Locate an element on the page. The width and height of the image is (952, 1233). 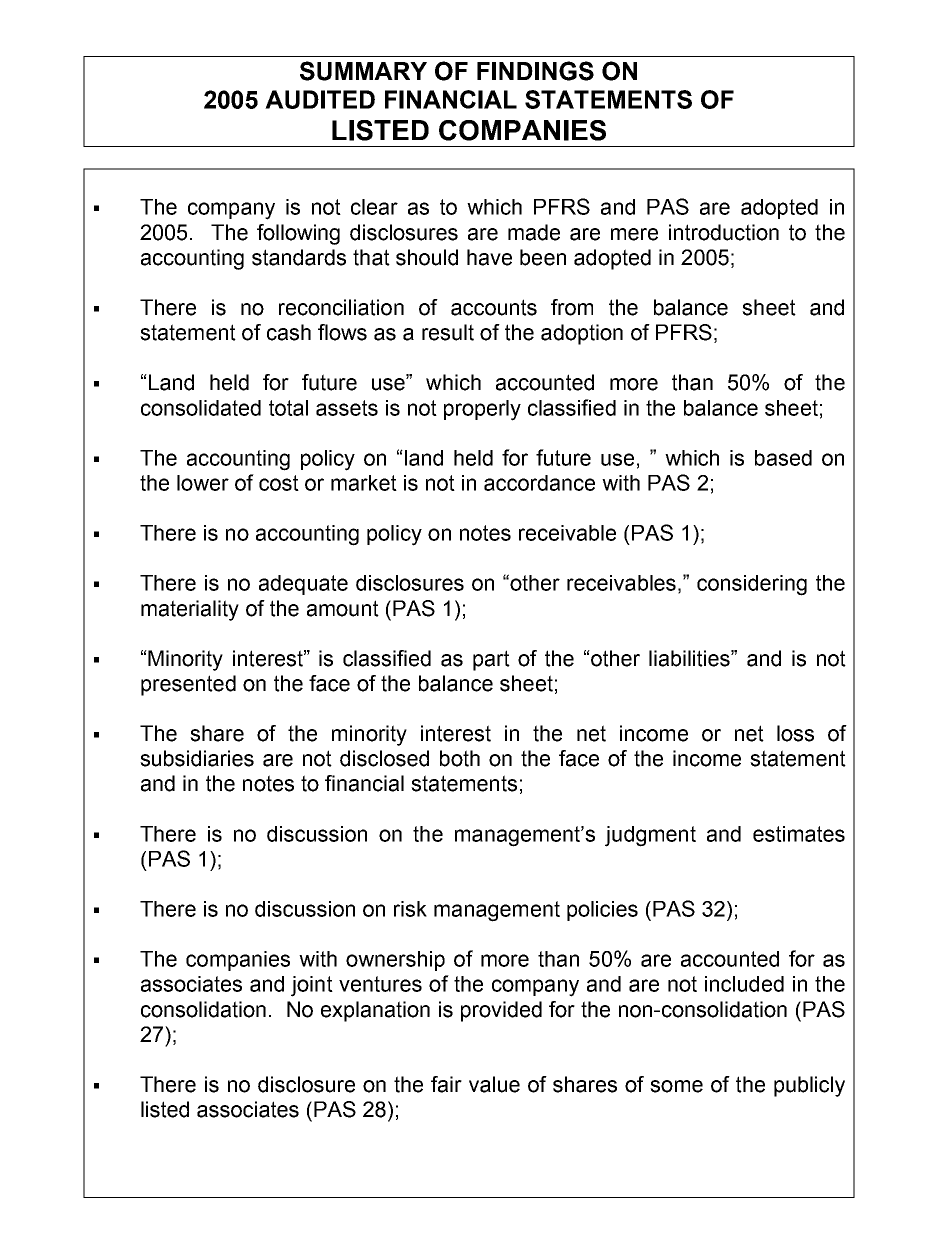
joint is located at coordinates (312, 986).
